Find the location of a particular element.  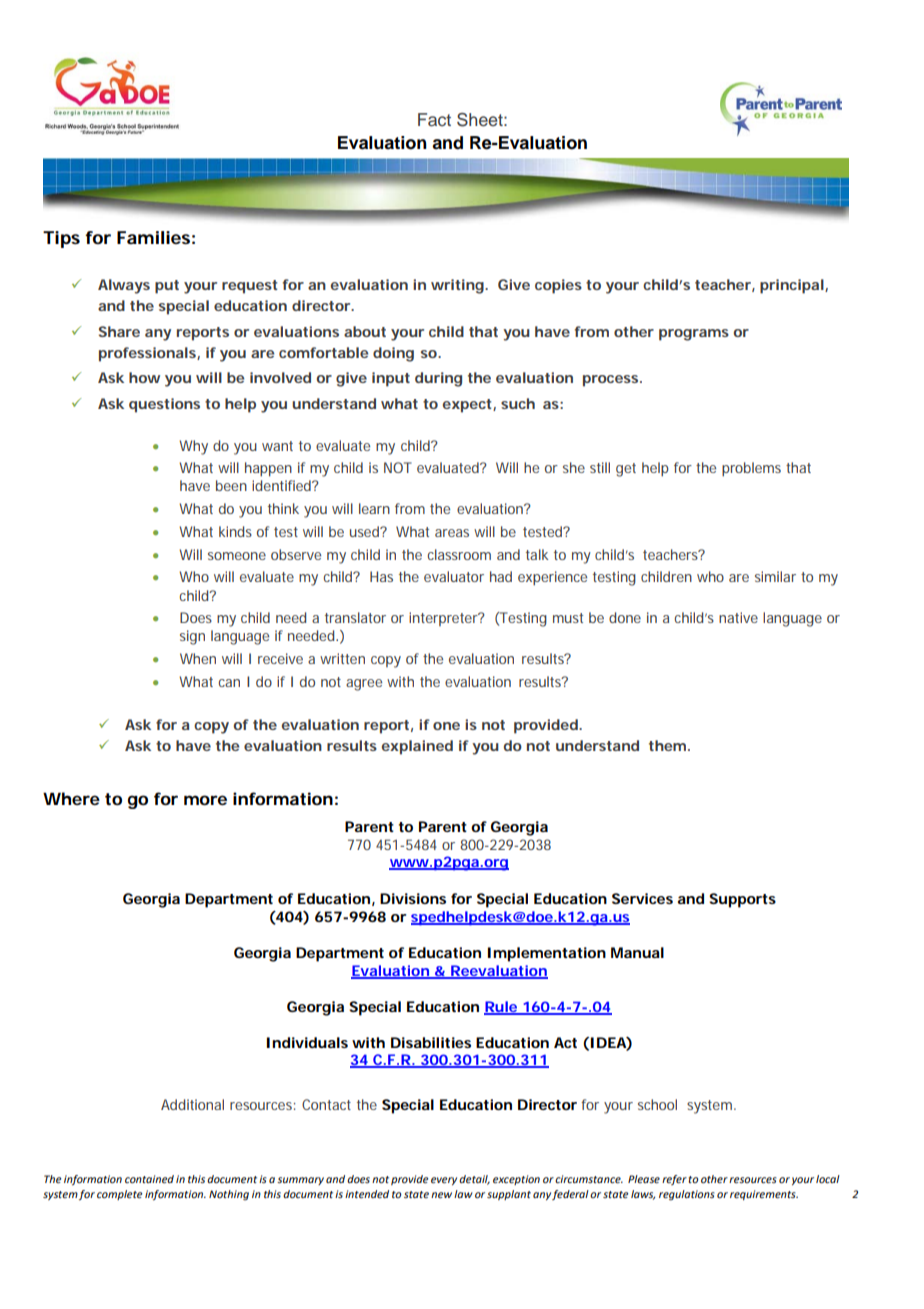

Divisions is located at coordinates (413, 898).
